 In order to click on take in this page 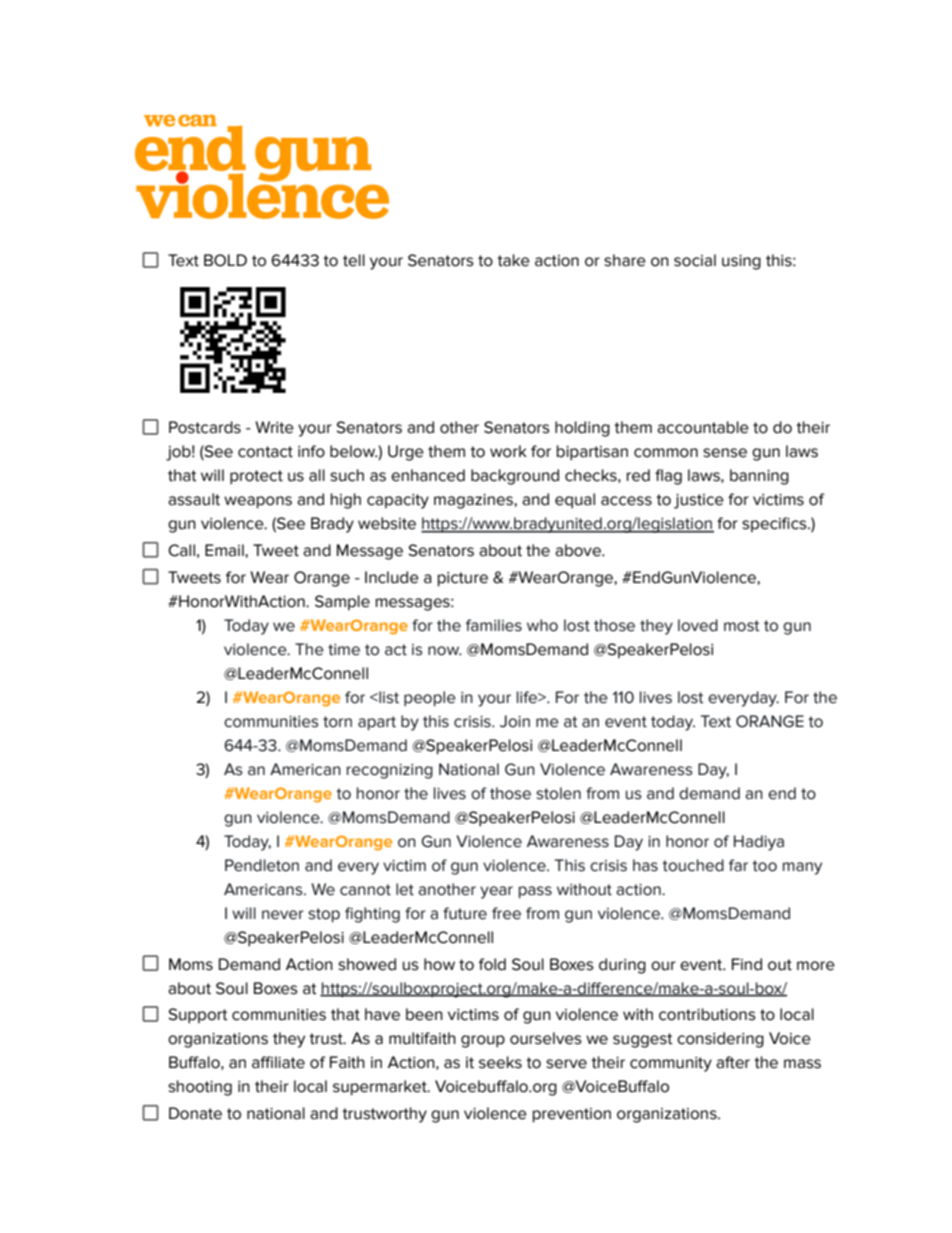, I will do `click(513, 260)`.
